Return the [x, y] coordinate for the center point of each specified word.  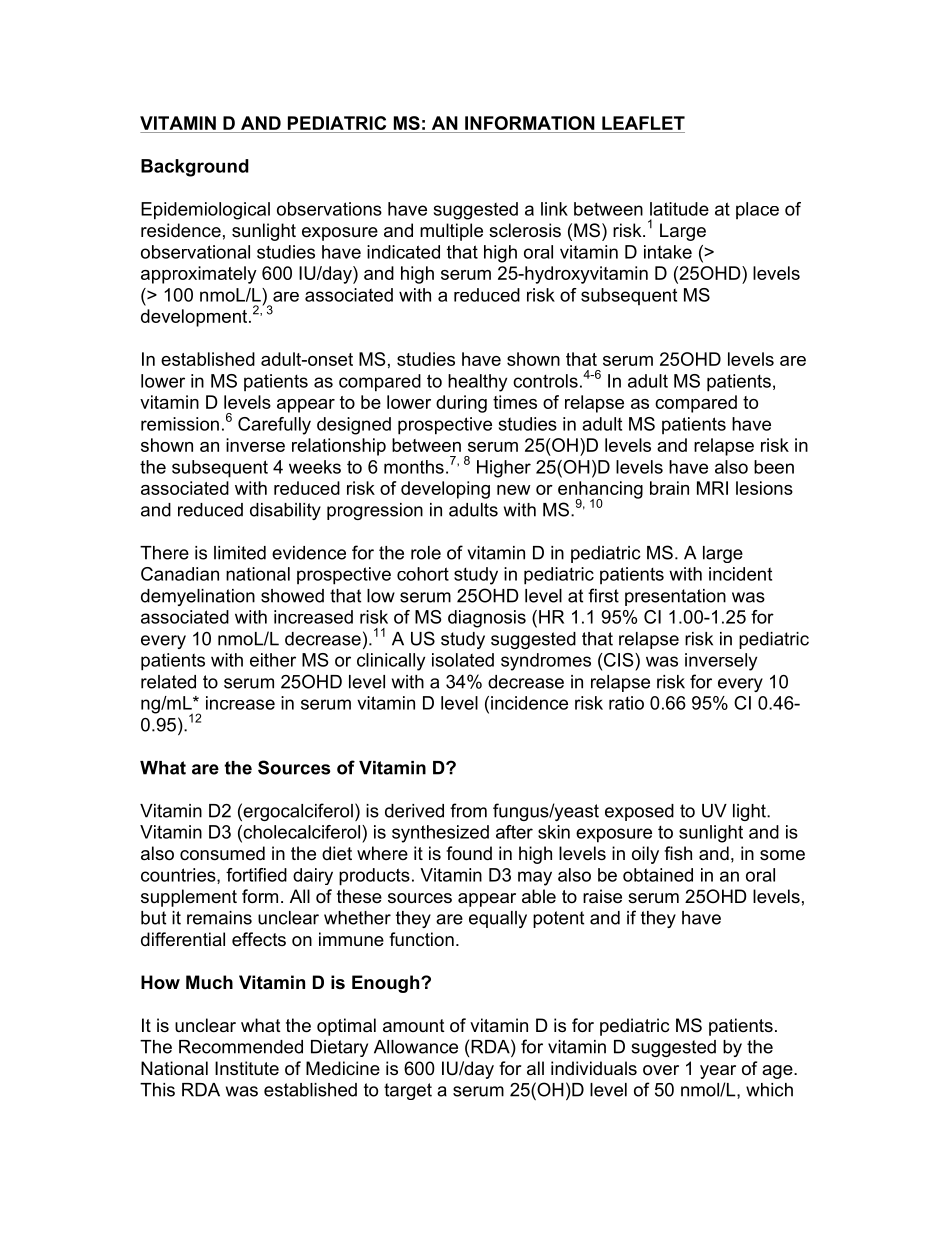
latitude [679, 209]
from [468, 810]
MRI [712, 488]
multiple [451, 232]
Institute [247, 1068]
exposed [639, 812]
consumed [222, 853]
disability [285, 511]
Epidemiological [205, 211]
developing [445, 490]
